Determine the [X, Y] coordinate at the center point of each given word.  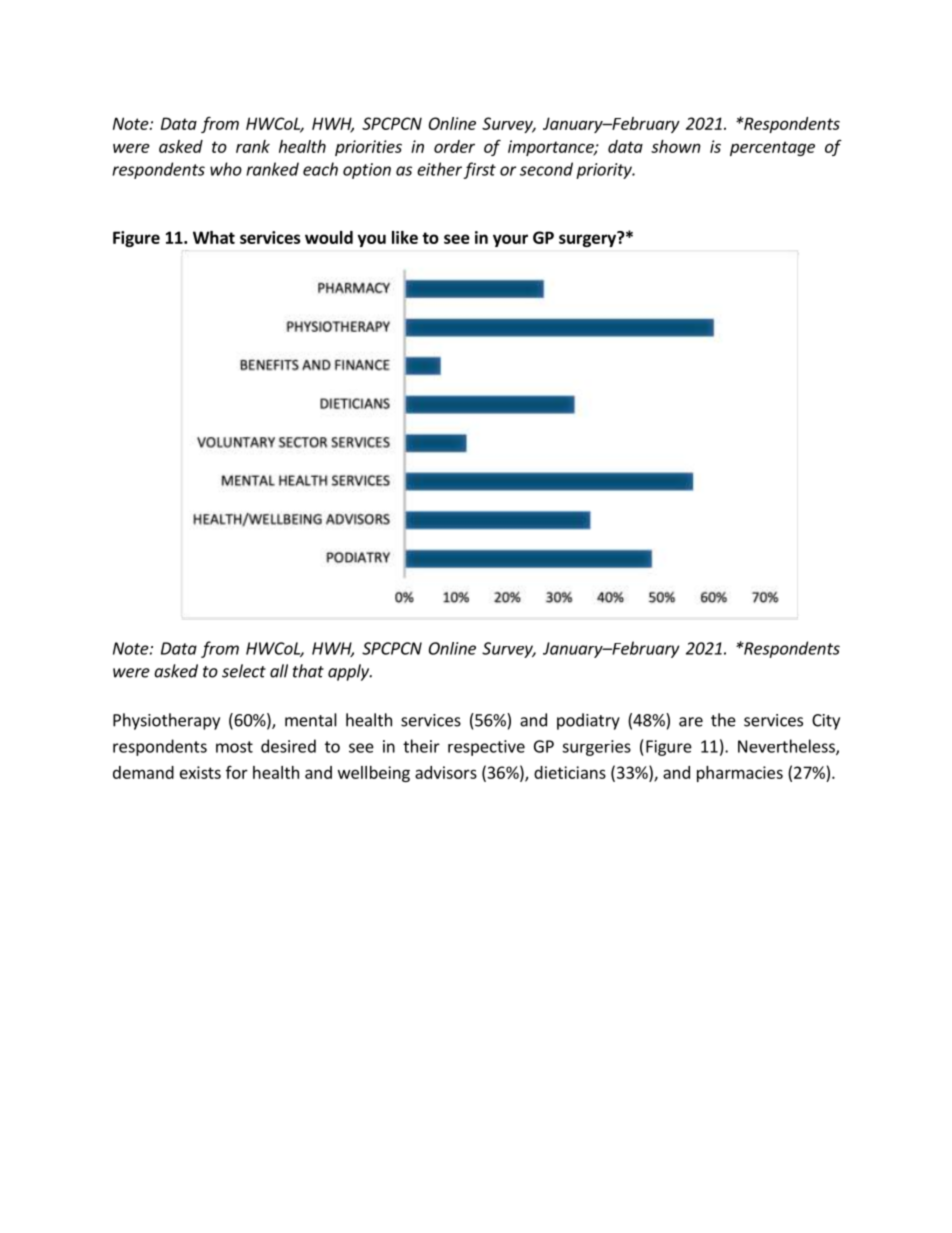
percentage [772, 148]
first [479, 170]
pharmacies [740, 774]
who [226, 169]
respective [486, 748]
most [234, 747]
